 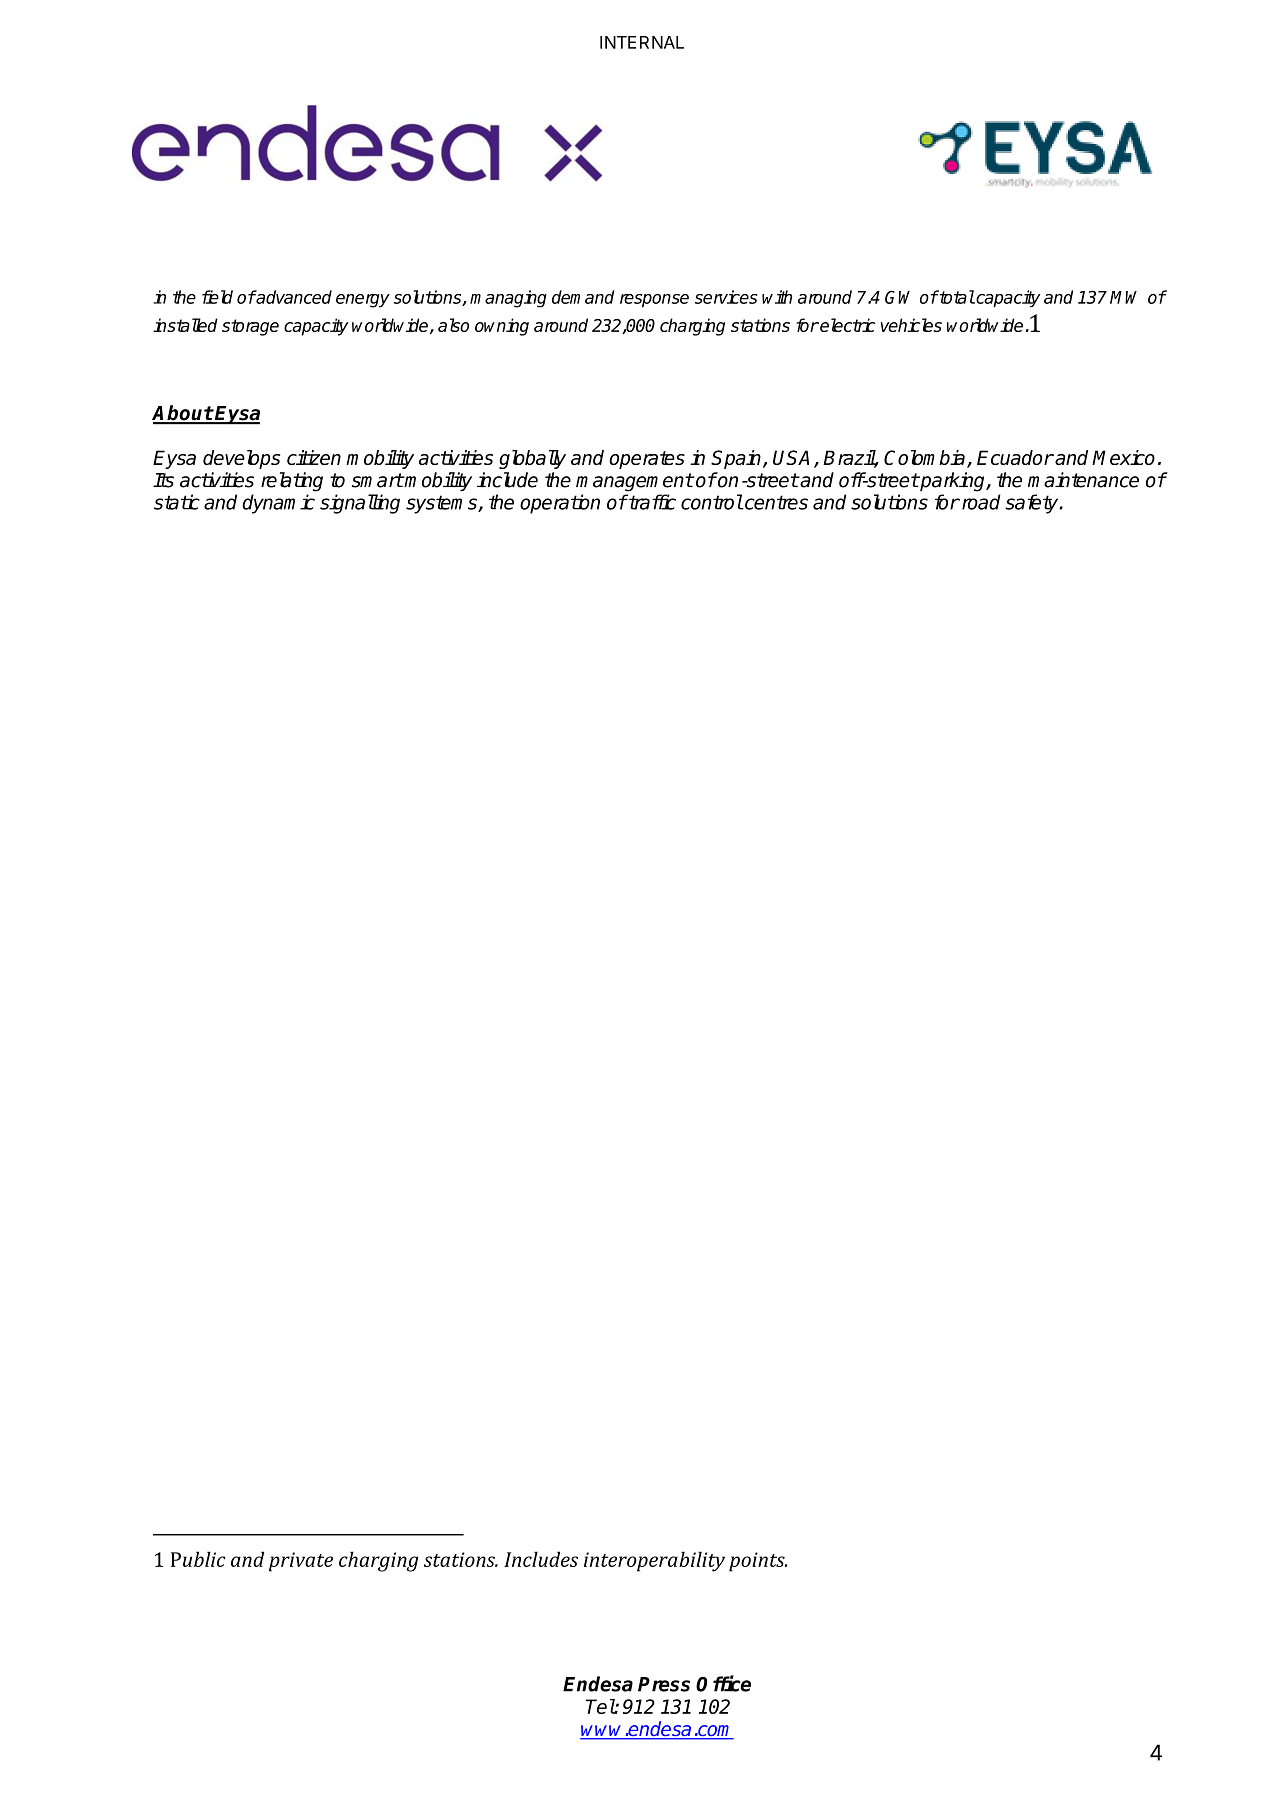 I want to click on private, so click(x=301, y=1562).
